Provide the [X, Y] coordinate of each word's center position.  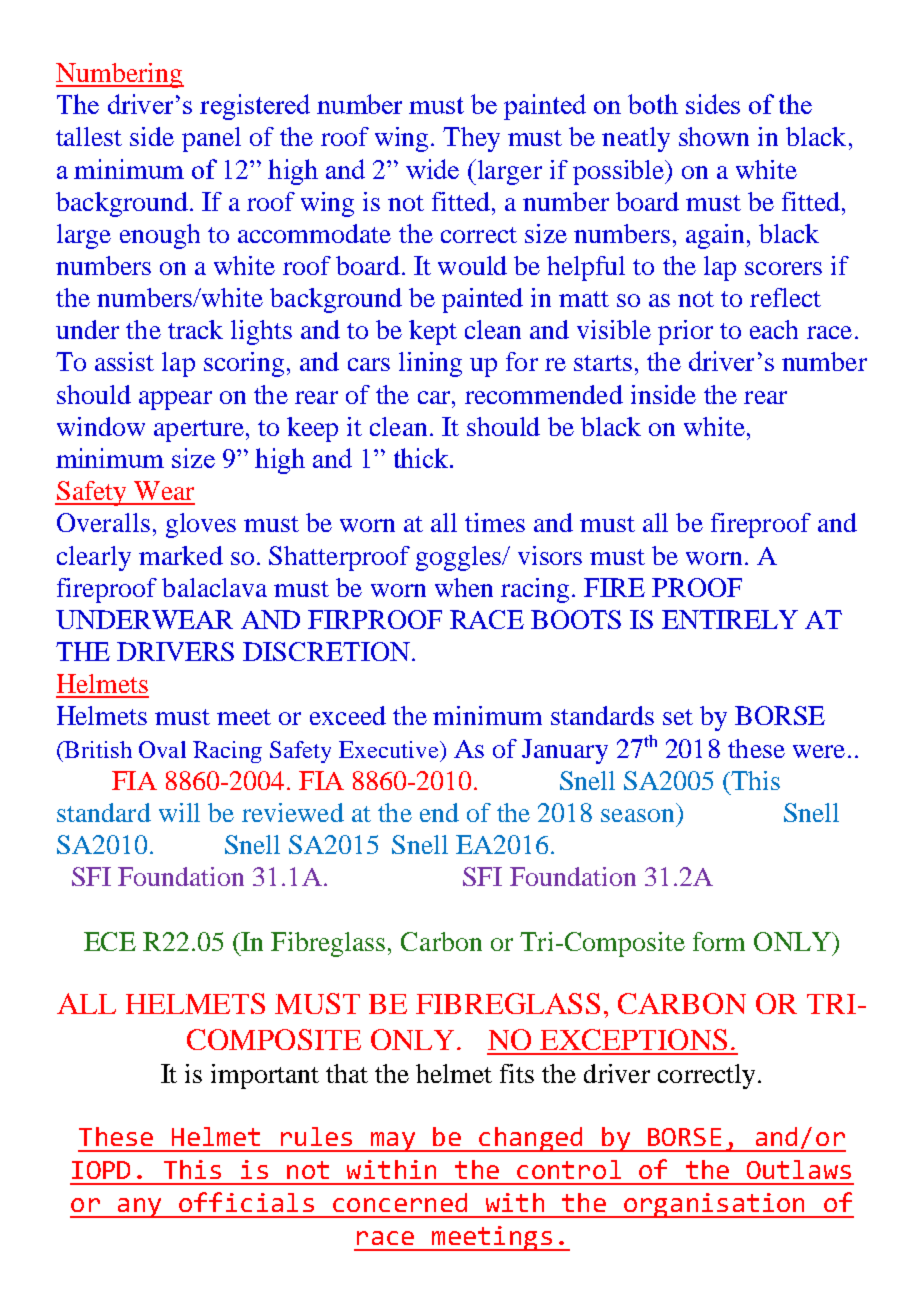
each [774, 329]
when [464, 587]
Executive [390, 749]
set [678, 717]
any [140, 1208]
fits [517, 1073]
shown [714, 136]
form [719, 941]
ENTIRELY [730, 619]
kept [433, 332]
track [195, 329]
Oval [162, 749]
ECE [110, 941]
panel [211, 139]
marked [181, 555]
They [471, 139]
